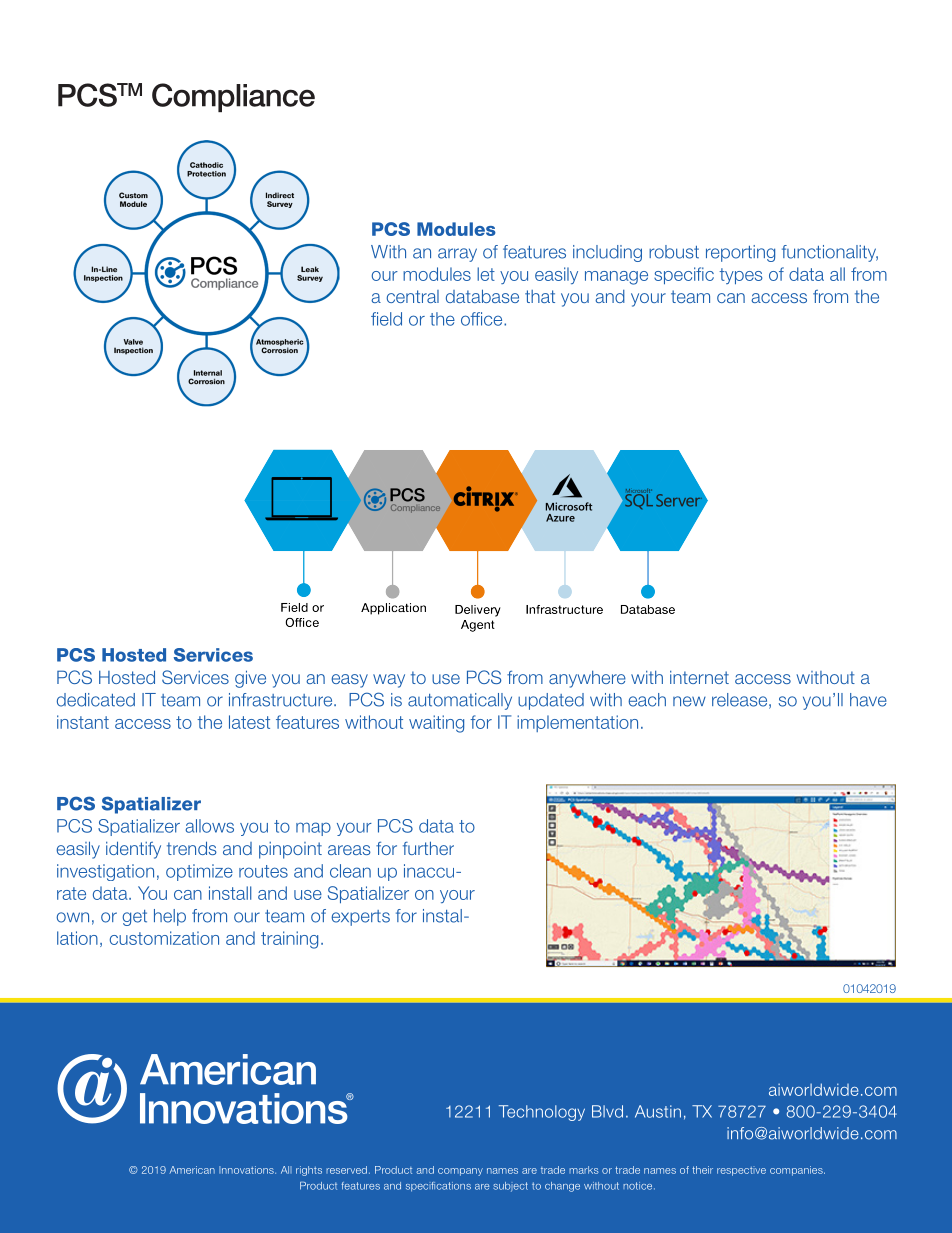 The height and width of the page is (1233, 952). Describe the element at coordinates (457, 255) in the page. I see `array` at that location.
